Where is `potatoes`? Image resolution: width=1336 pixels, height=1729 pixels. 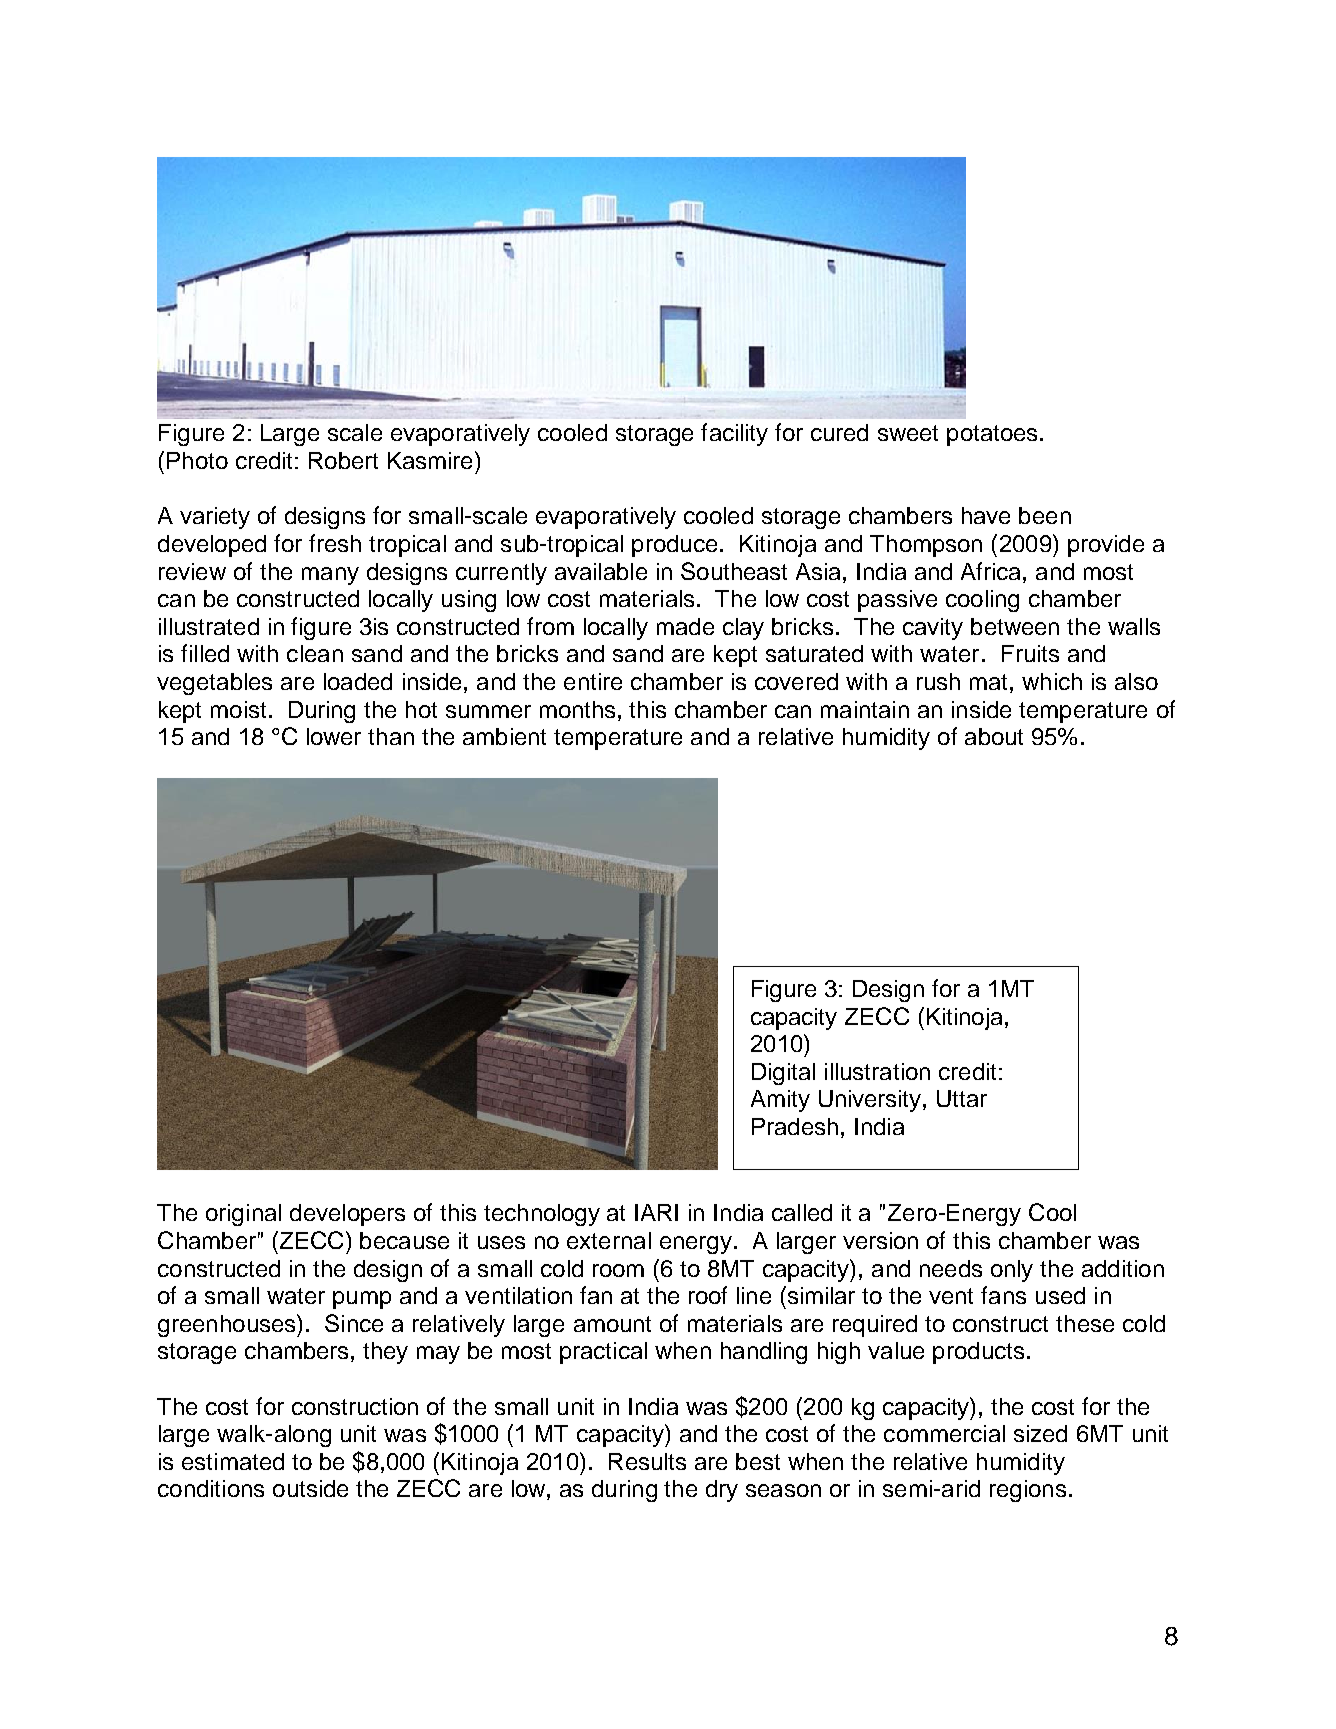 potatoes is located at coordinates (992, 435).
